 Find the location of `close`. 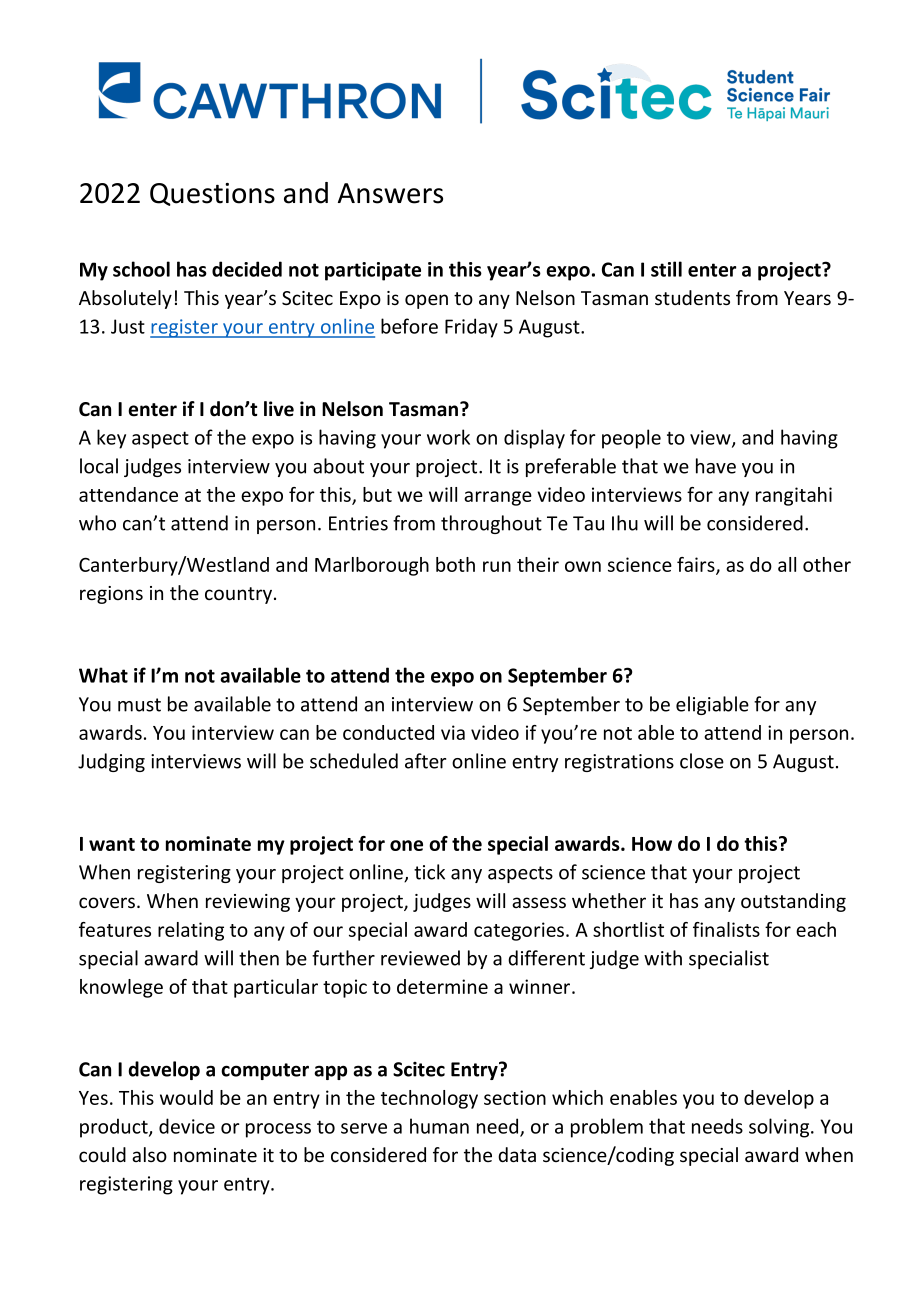

close is located at coordinates (702, 761).
